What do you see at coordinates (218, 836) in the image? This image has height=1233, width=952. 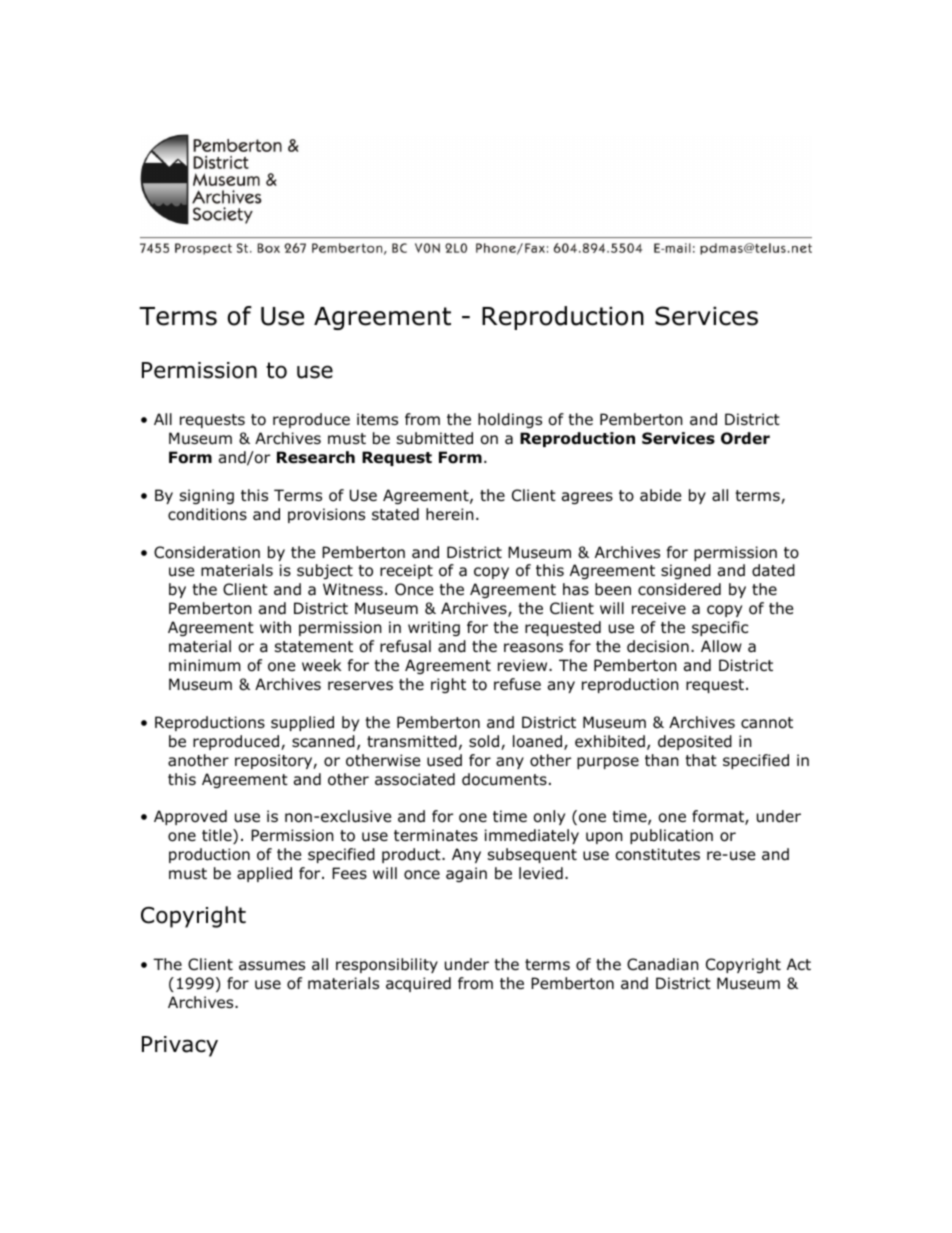 I see `title` at bounding box center [218, 836].
